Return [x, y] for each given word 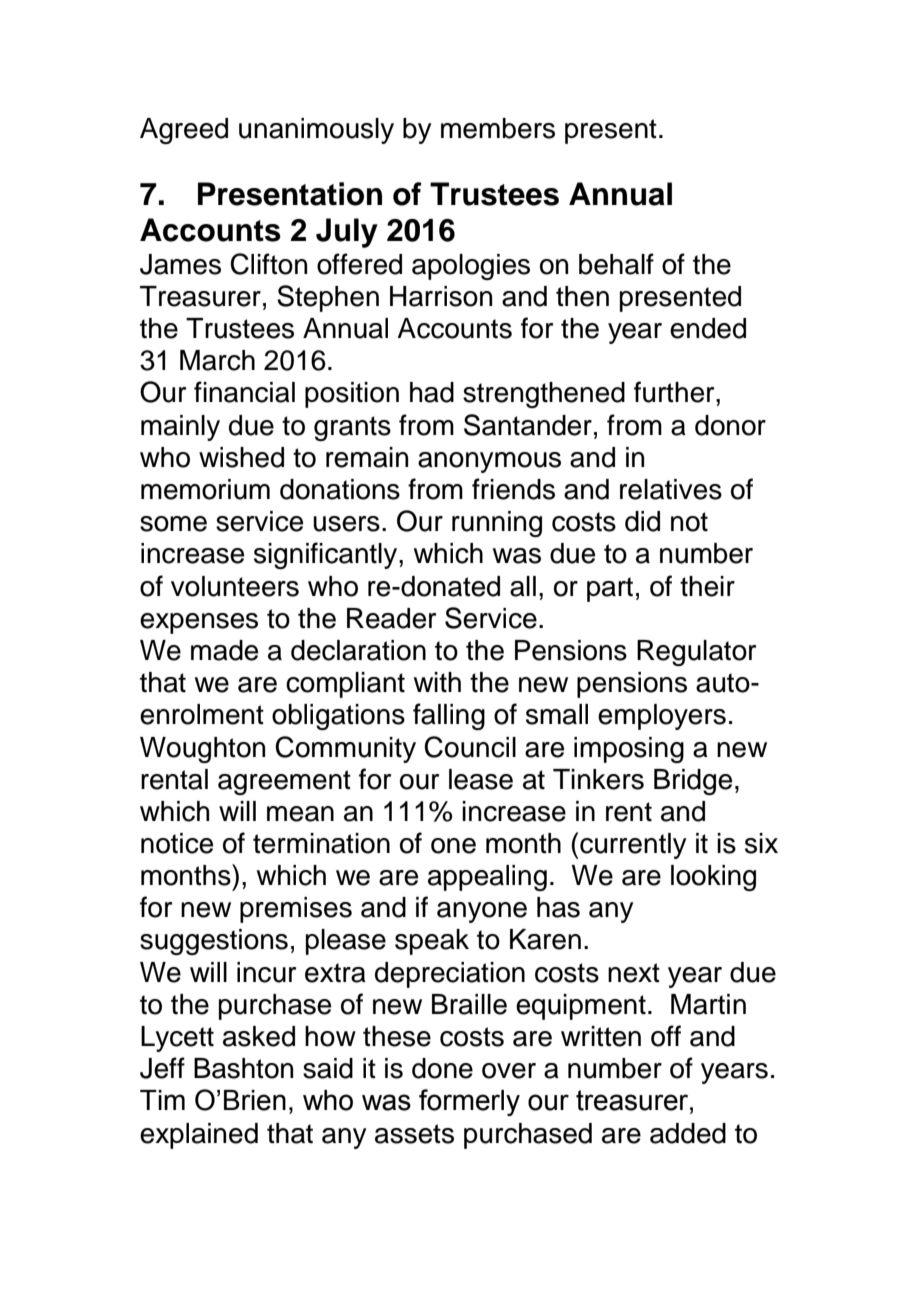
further [675, 392]
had [432, 392]
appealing [487, 878]
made [224, 650]
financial [244, 392]
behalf [616, 264]
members [498, 128]
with [437, 682]
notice [177, 843]
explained [199, 1136]
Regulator [696, 653]
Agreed [184, 131]
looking [713, 878]
